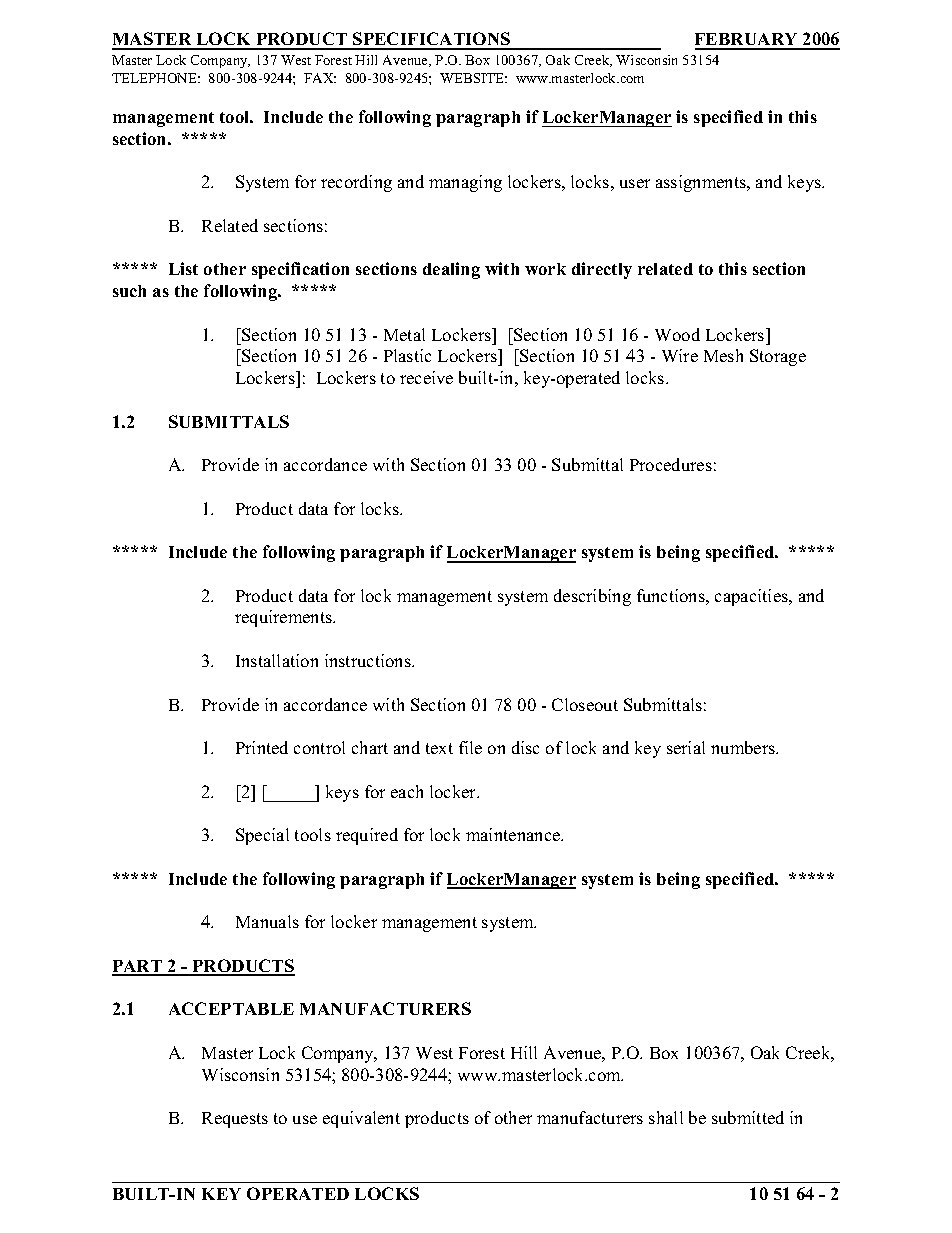 This screenshot has width=952, height=1233. Describe the element at coordinates (235, 1120) in the screenshot. I see `Requests` at that location.
